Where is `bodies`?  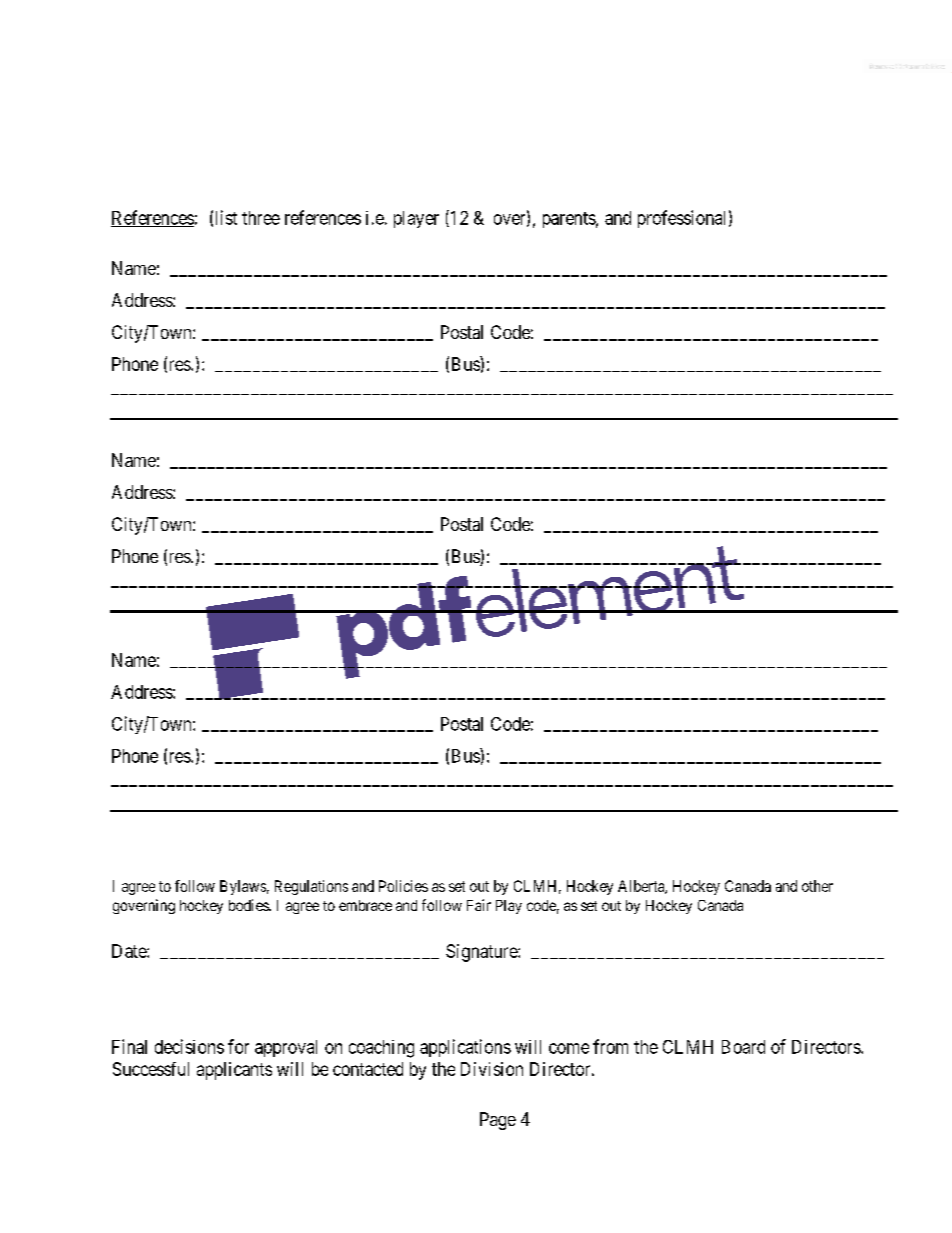
bodies is located at coordinates (249, 905).
